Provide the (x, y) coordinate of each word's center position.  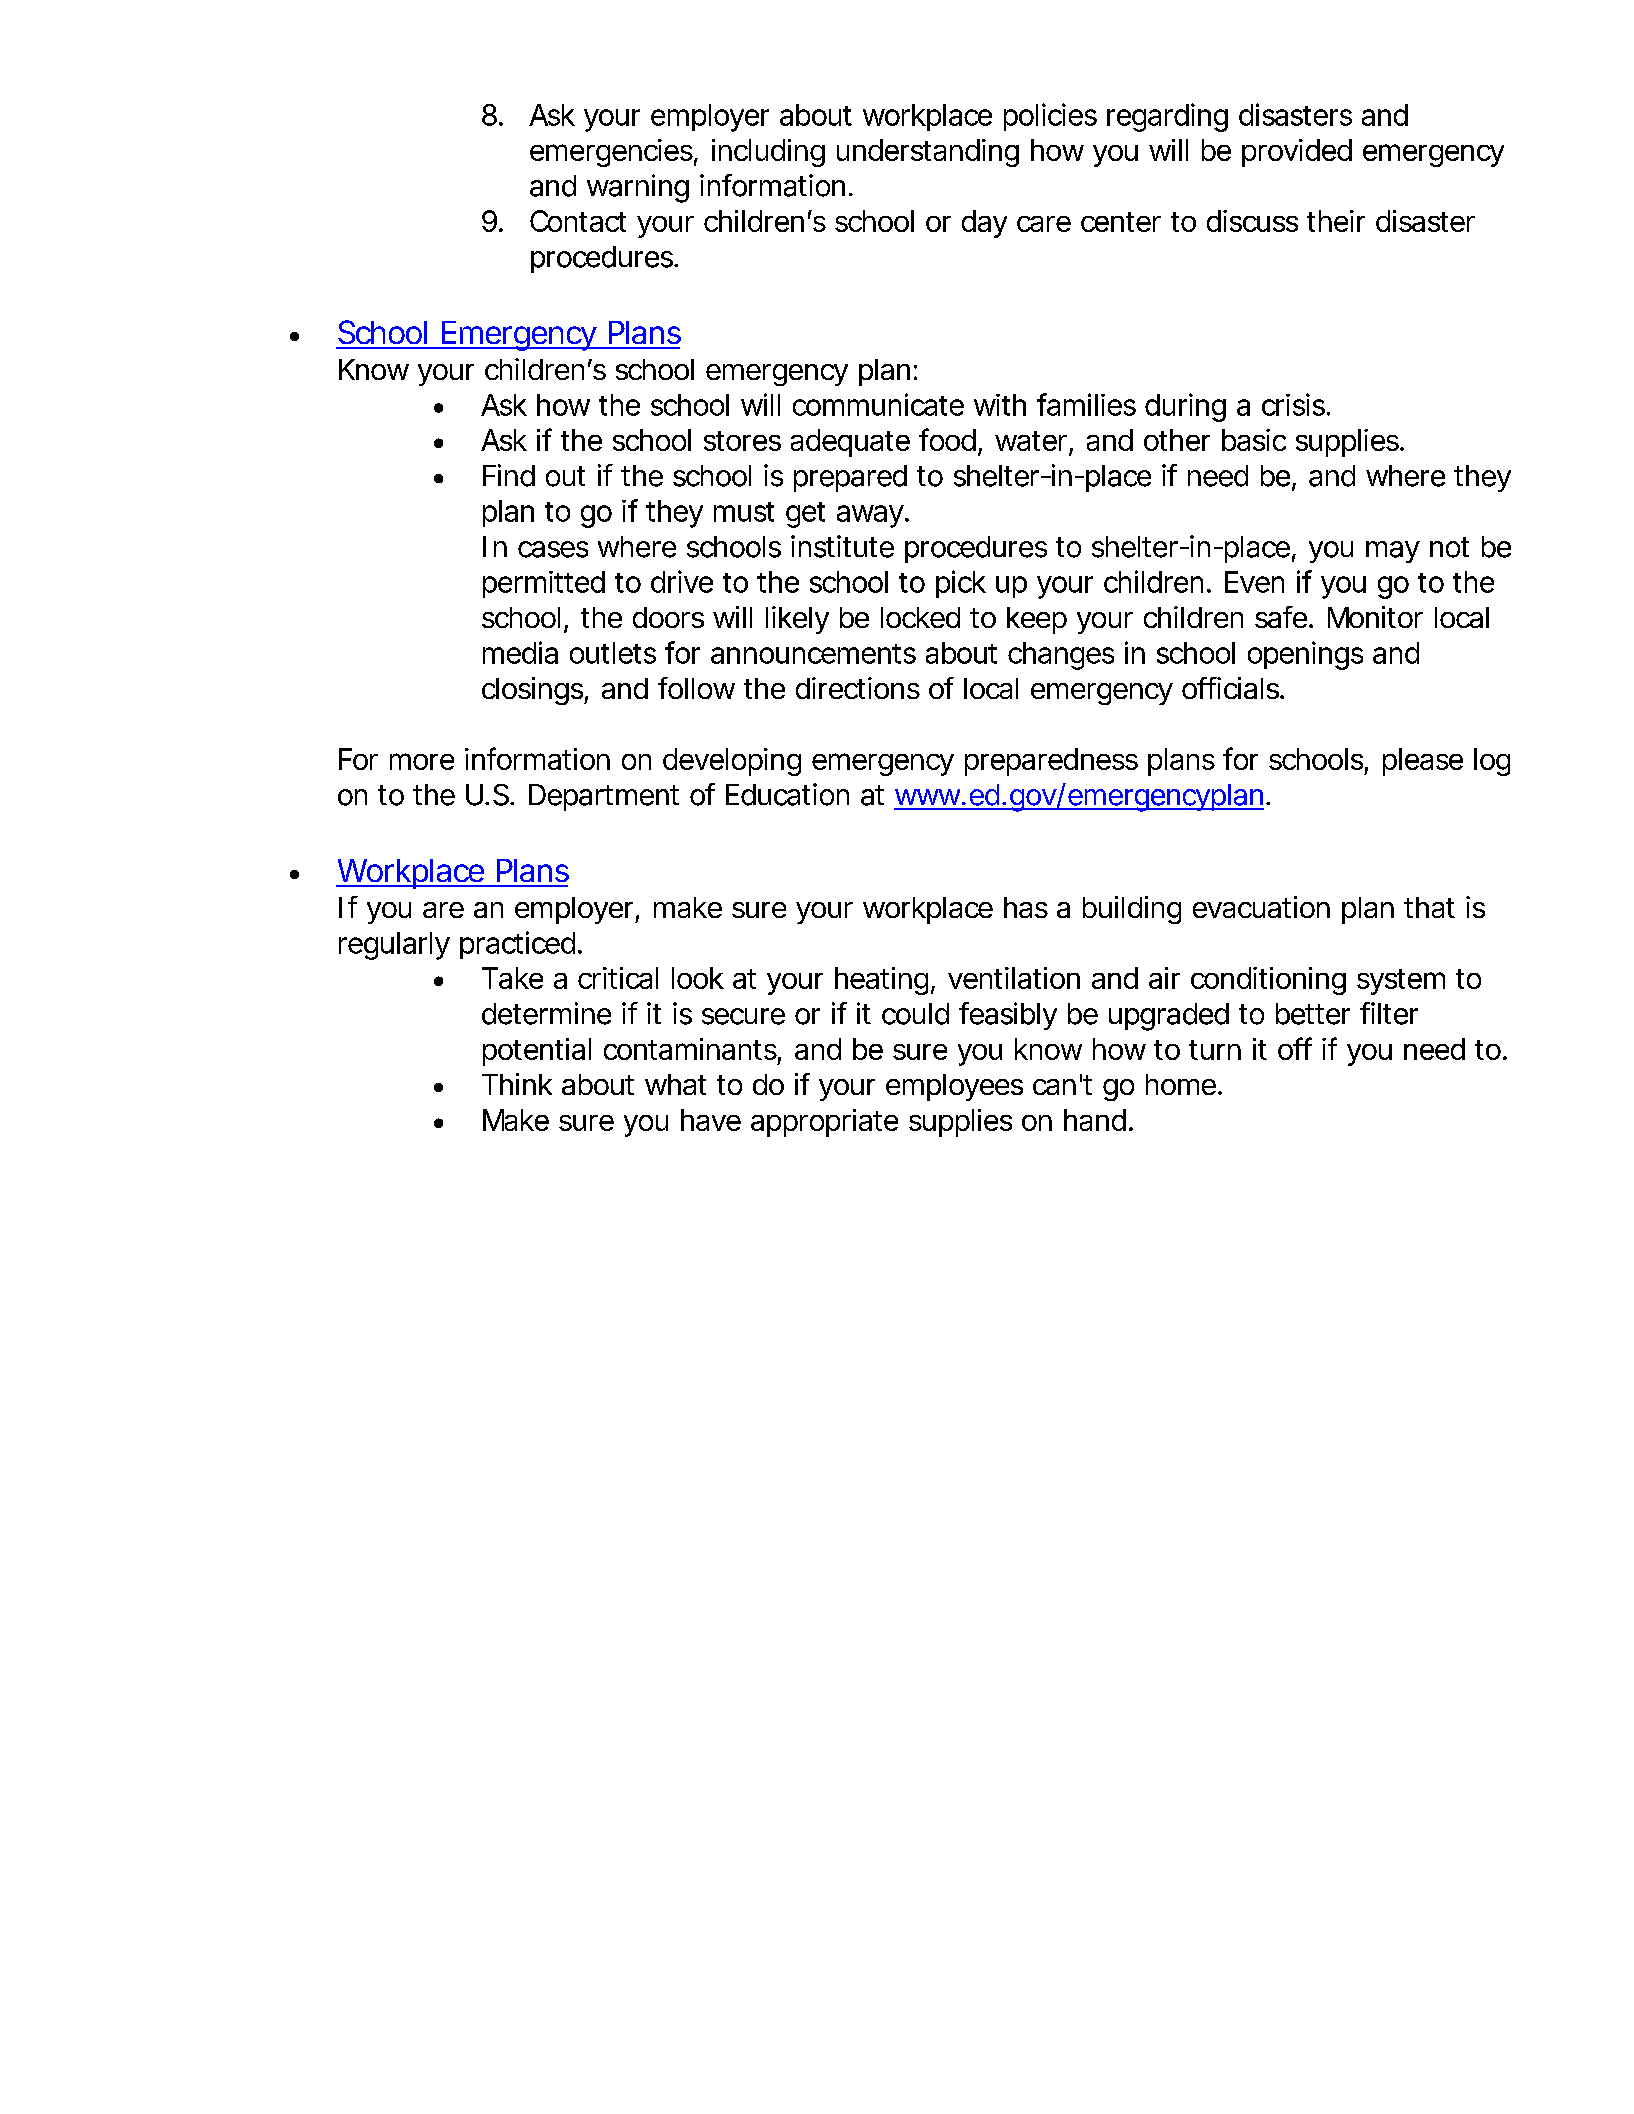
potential (537, 1052)
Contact (578, 221)
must (744, 512)
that (1429, 907)
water (1031, 441)
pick (960, 584)
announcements (813, 654)
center (1121, 222)
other (1177, 440)
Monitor (1375, 617)
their (1336, 221)
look (697, 978)
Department (604, 797)
